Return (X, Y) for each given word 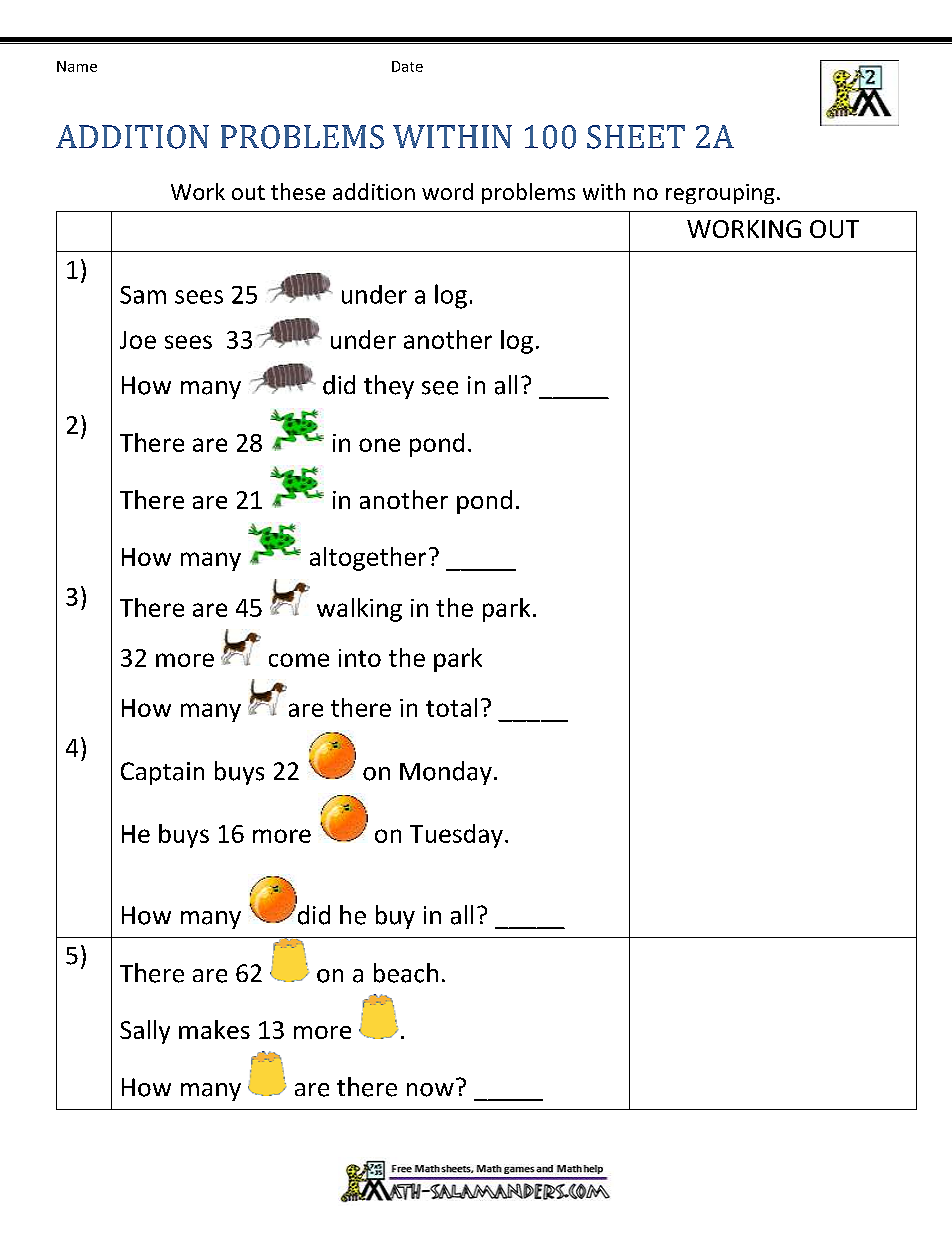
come (299, 660)
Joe (138, 340)
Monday (446, 773)
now (430, 1090)
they (389, 387)
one (379, 445)
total (451, 707)
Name (77, 66)
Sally (145, 1032)
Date (407, 66)
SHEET (636, 137)
